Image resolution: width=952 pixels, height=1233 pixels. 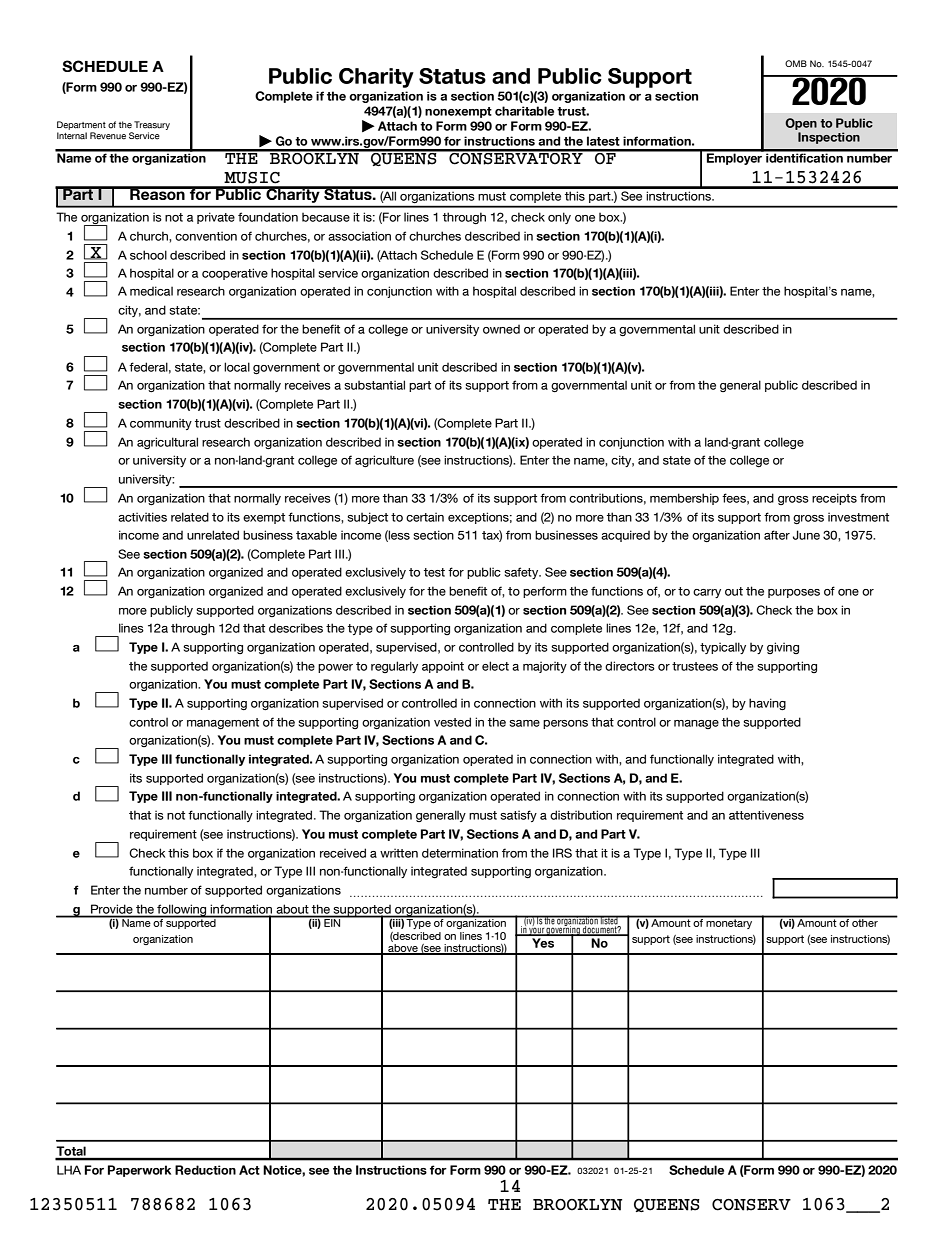 What do you see at coordinates (559, 218) in the page?
I see `only` at bounding box center [559, 218].
